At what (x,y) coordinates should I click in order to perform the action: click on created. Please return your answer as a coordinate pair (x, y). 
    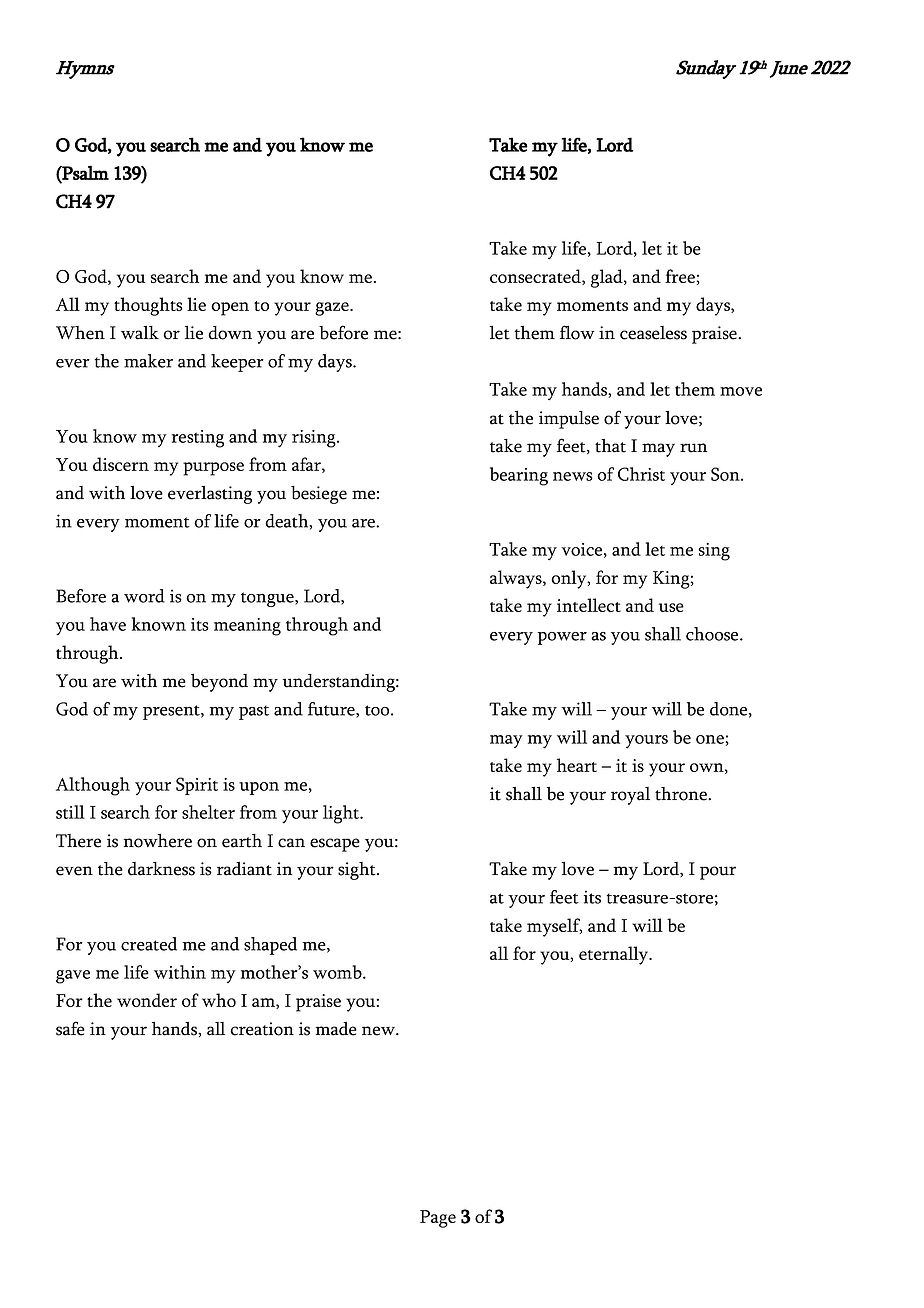
    Looking at the image, I should click on (149, 944).
